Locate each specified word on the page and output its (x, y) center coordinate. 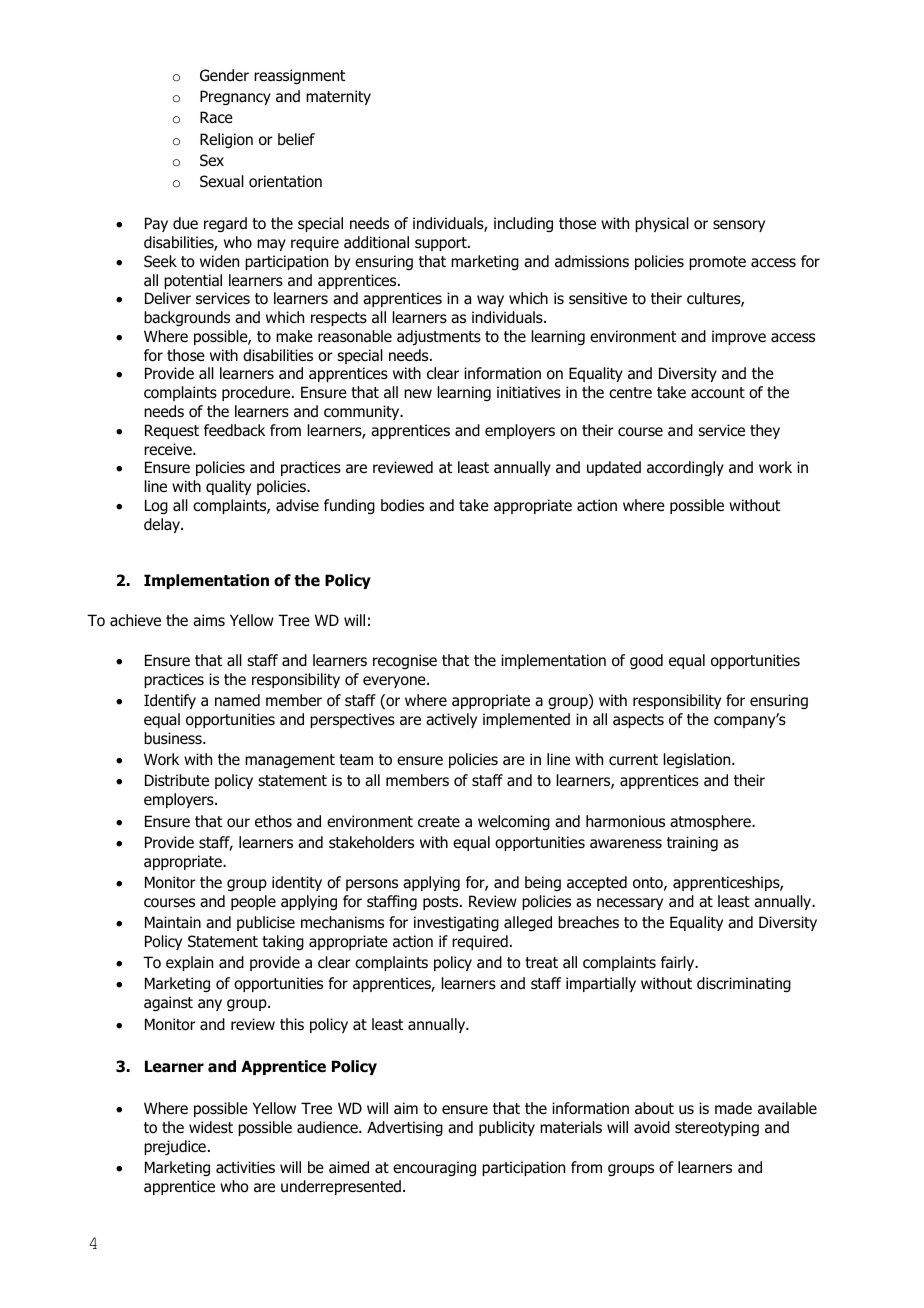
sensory (739, 226)
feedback (234, 430)
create (439, 822)
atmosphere (711, 822)
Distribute (177, 780)
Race (216, 117)
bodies (402, 505)
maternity (338, 97)
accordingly (685, 468)
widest (211, 1127)
